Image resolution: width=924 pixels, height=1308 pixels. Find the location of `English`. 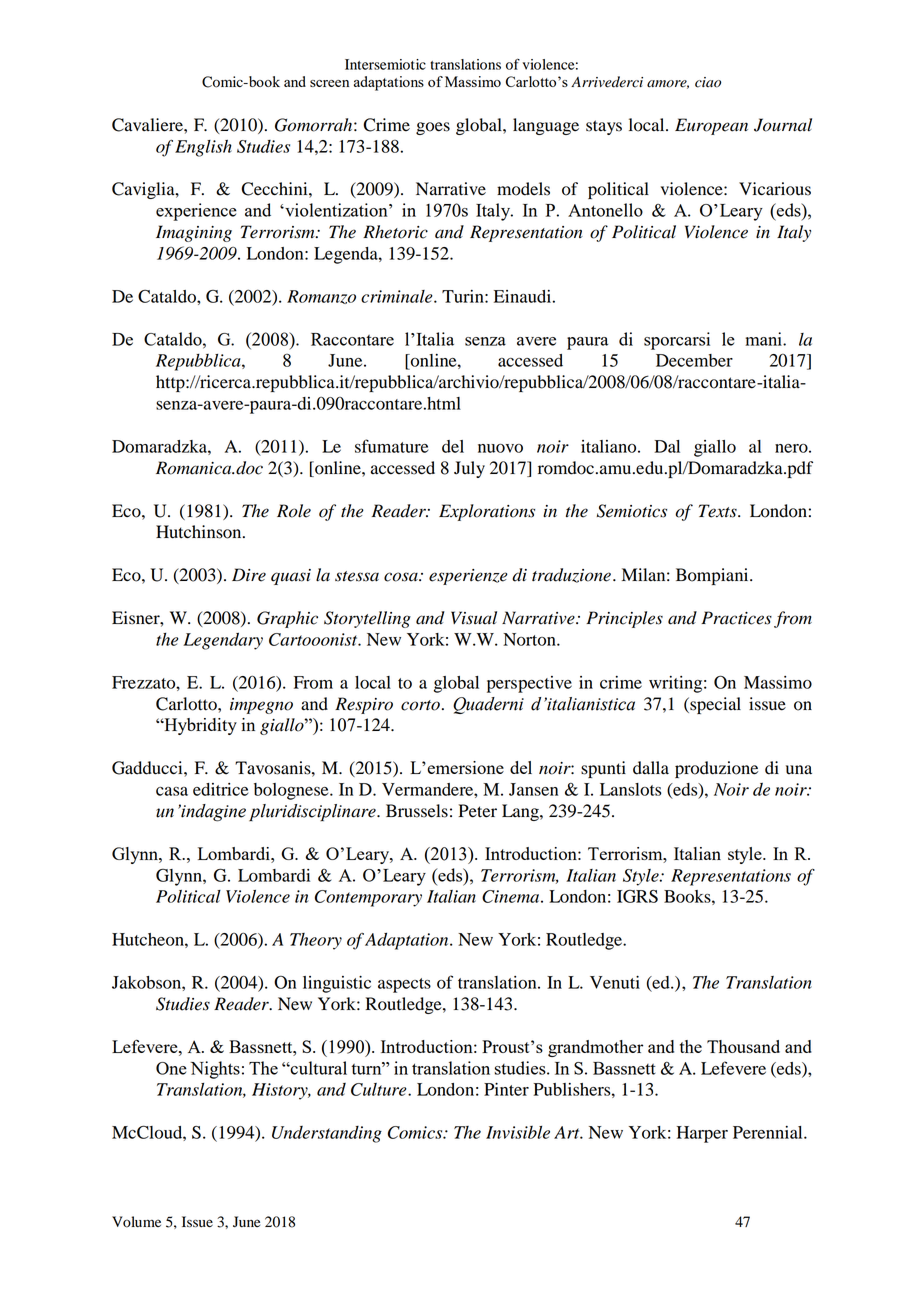

English is located at coordinates (203, 148).
